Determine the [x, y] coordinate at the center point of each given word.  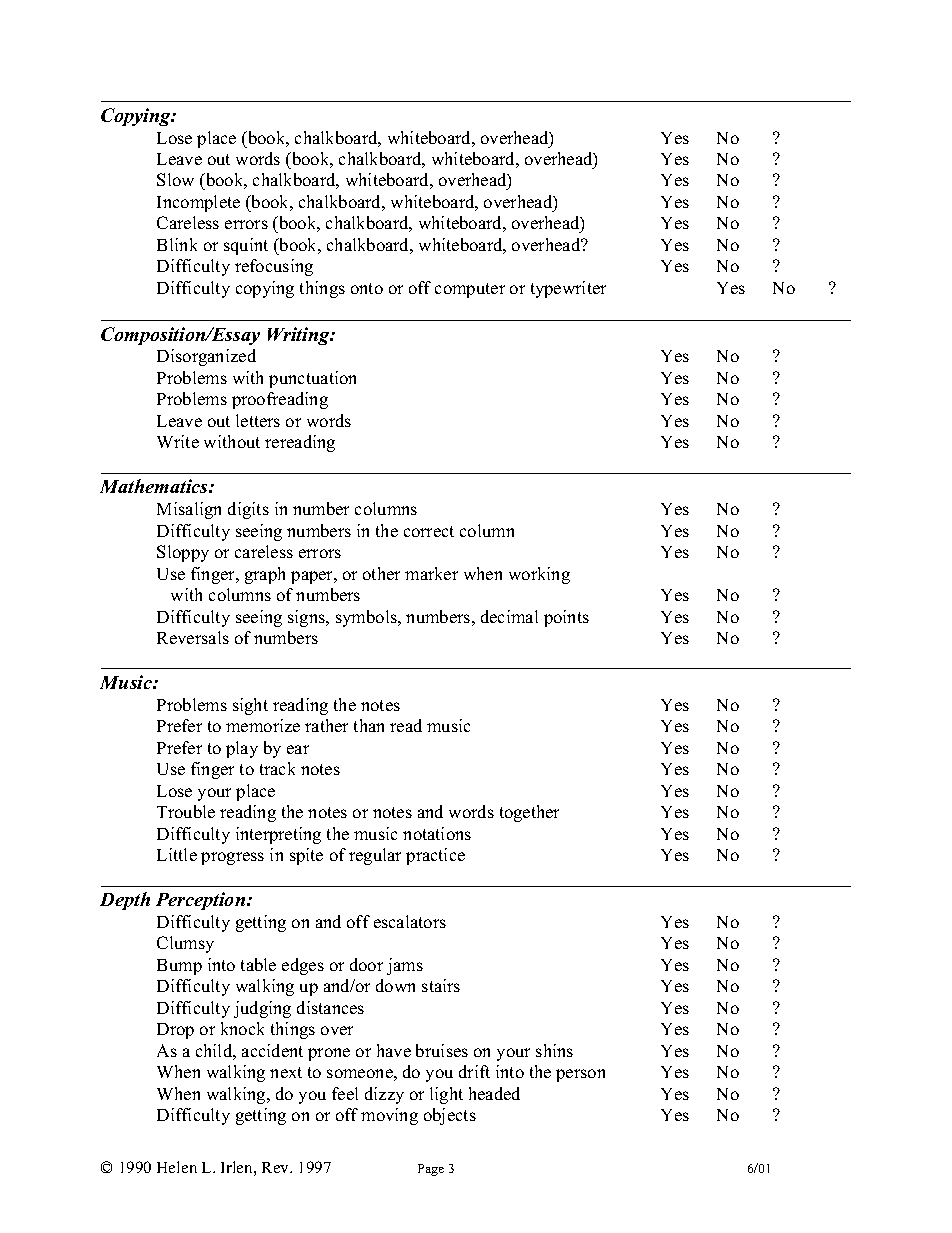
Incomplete [198, 203]
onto [367, 288]
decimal [509, 616]
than [369, 725]
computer [470, 290]
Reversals [193, 637]
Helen [177, 1167]
